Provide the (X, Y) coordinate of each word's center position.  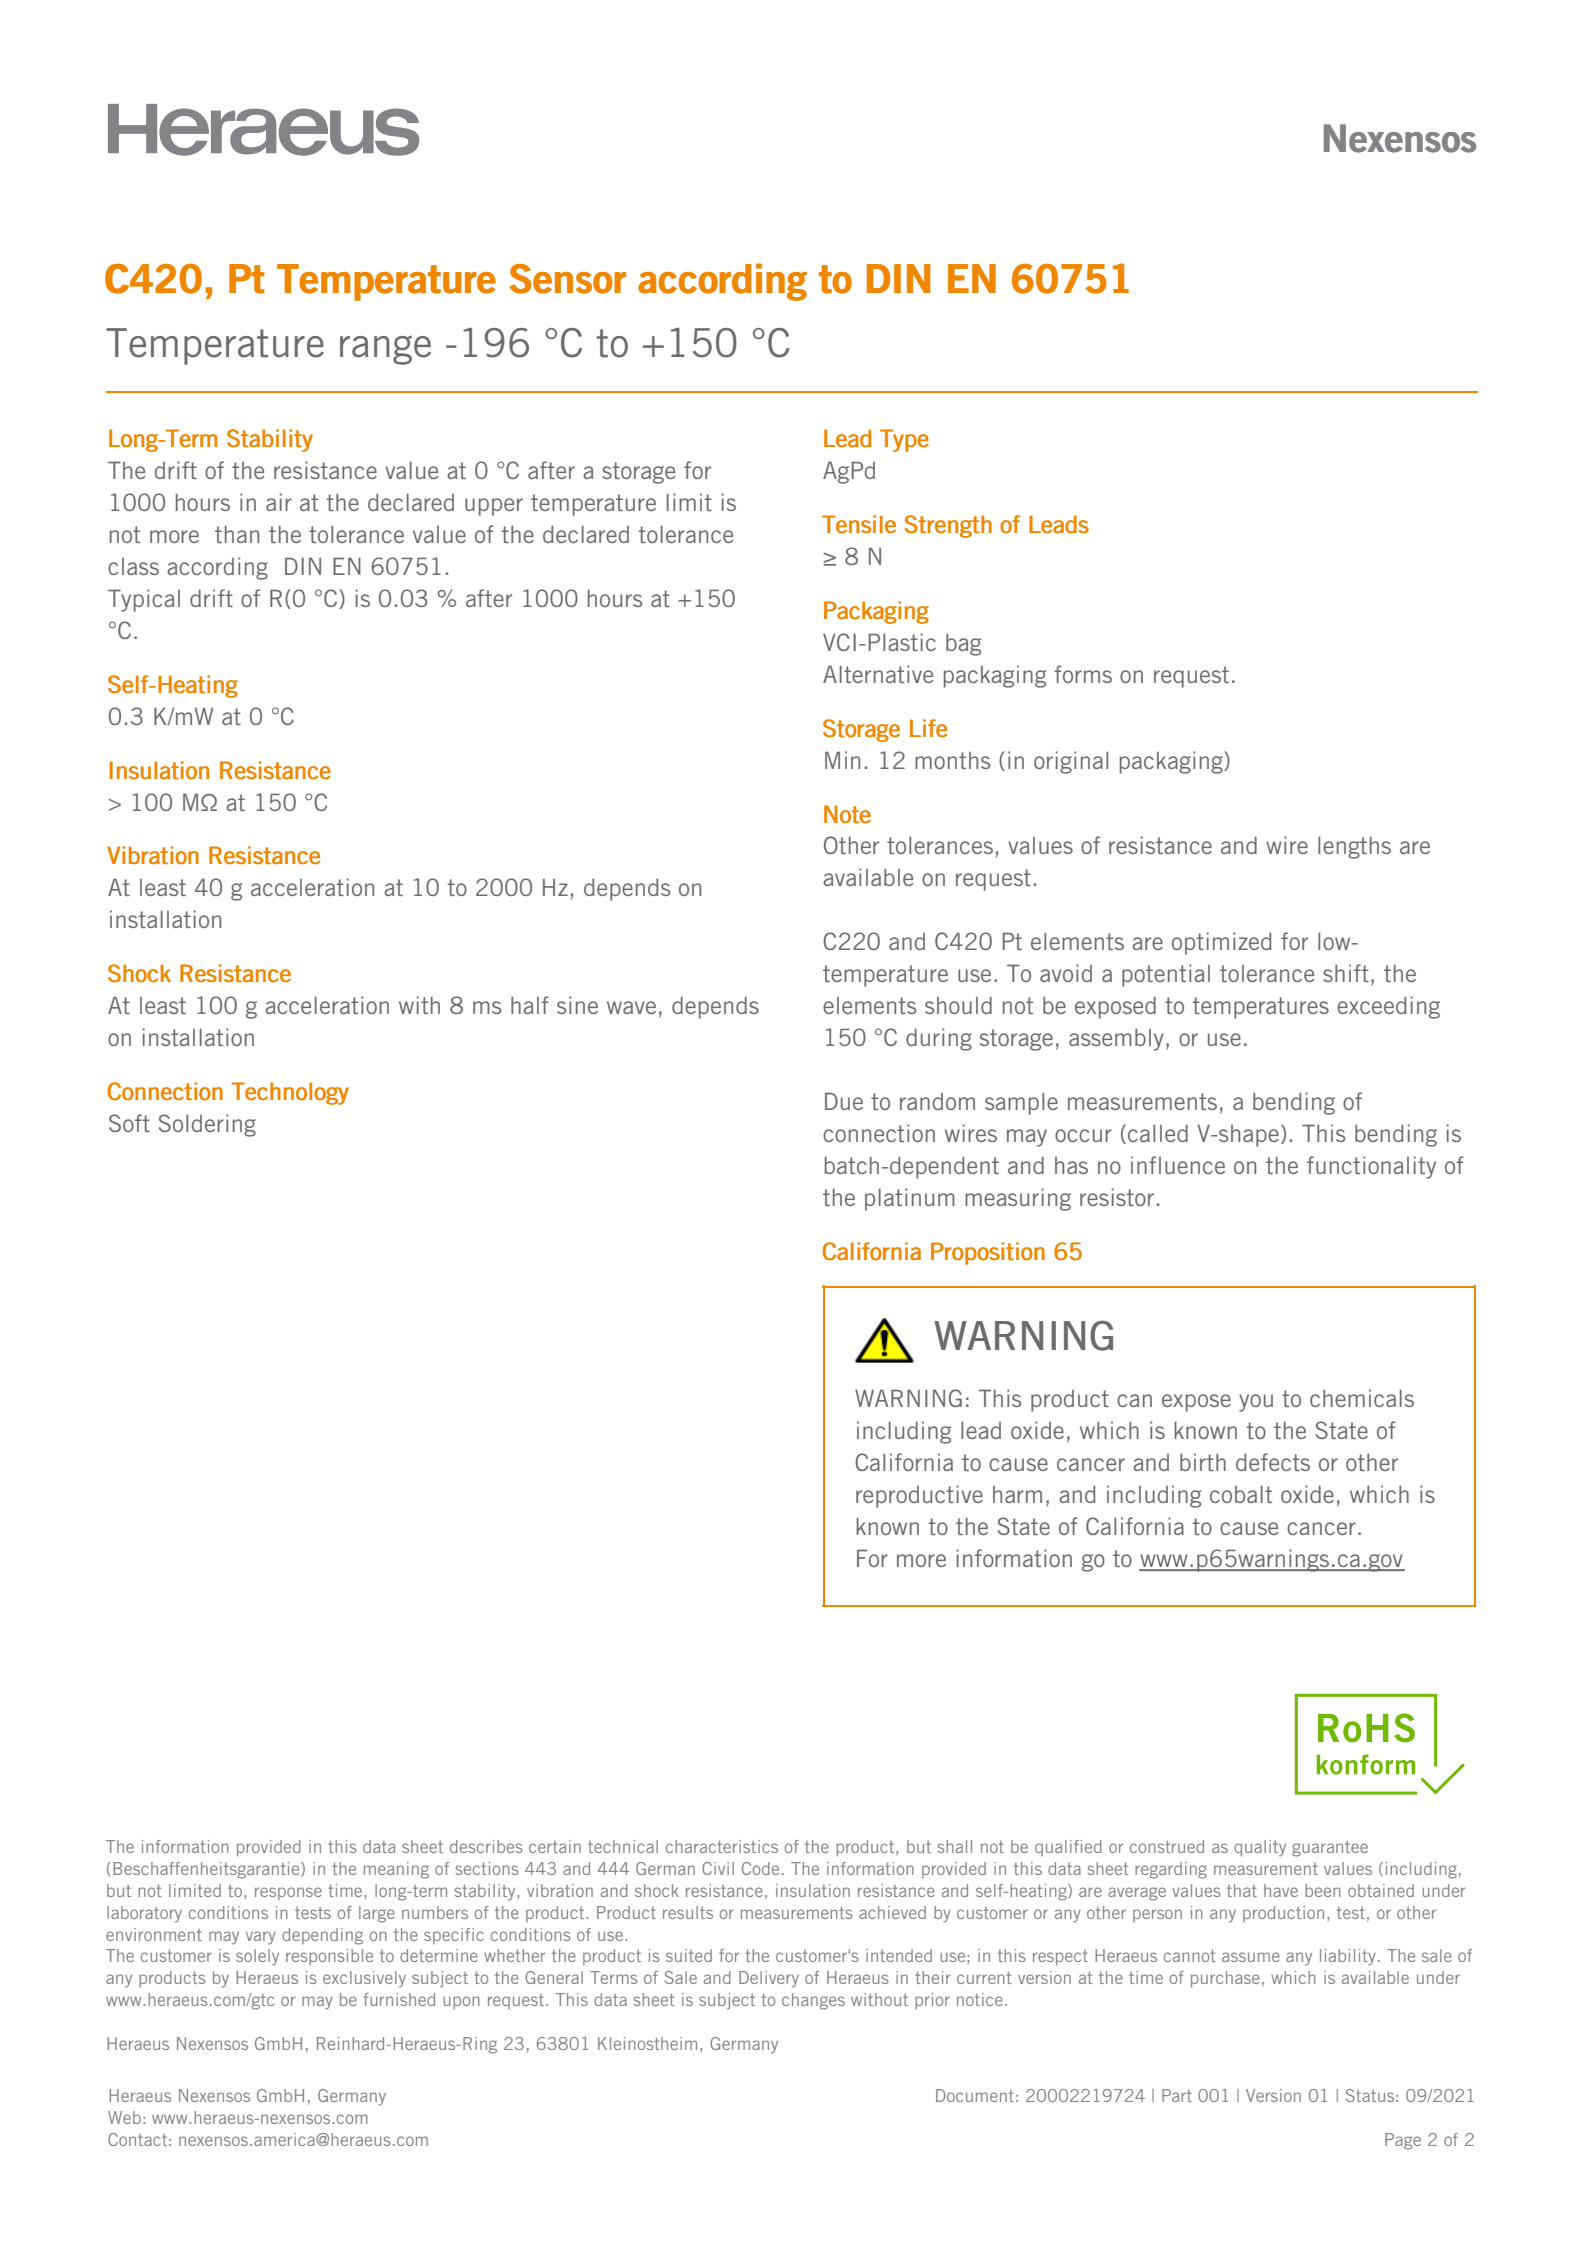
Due (844, 1101)
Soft (129, 1123)
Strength (948, 526)
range (385, 350)
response (288, 1893)
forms (1083, 674)
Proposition (988, 1253)
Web (124, 2117)
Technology (290, 1093)
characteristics (722, 1846)
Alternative (878, 674)
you (1256, 1403)
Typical (144, 600)
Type (904, 440)
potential (1166, 975)
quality (1260, 1848)
